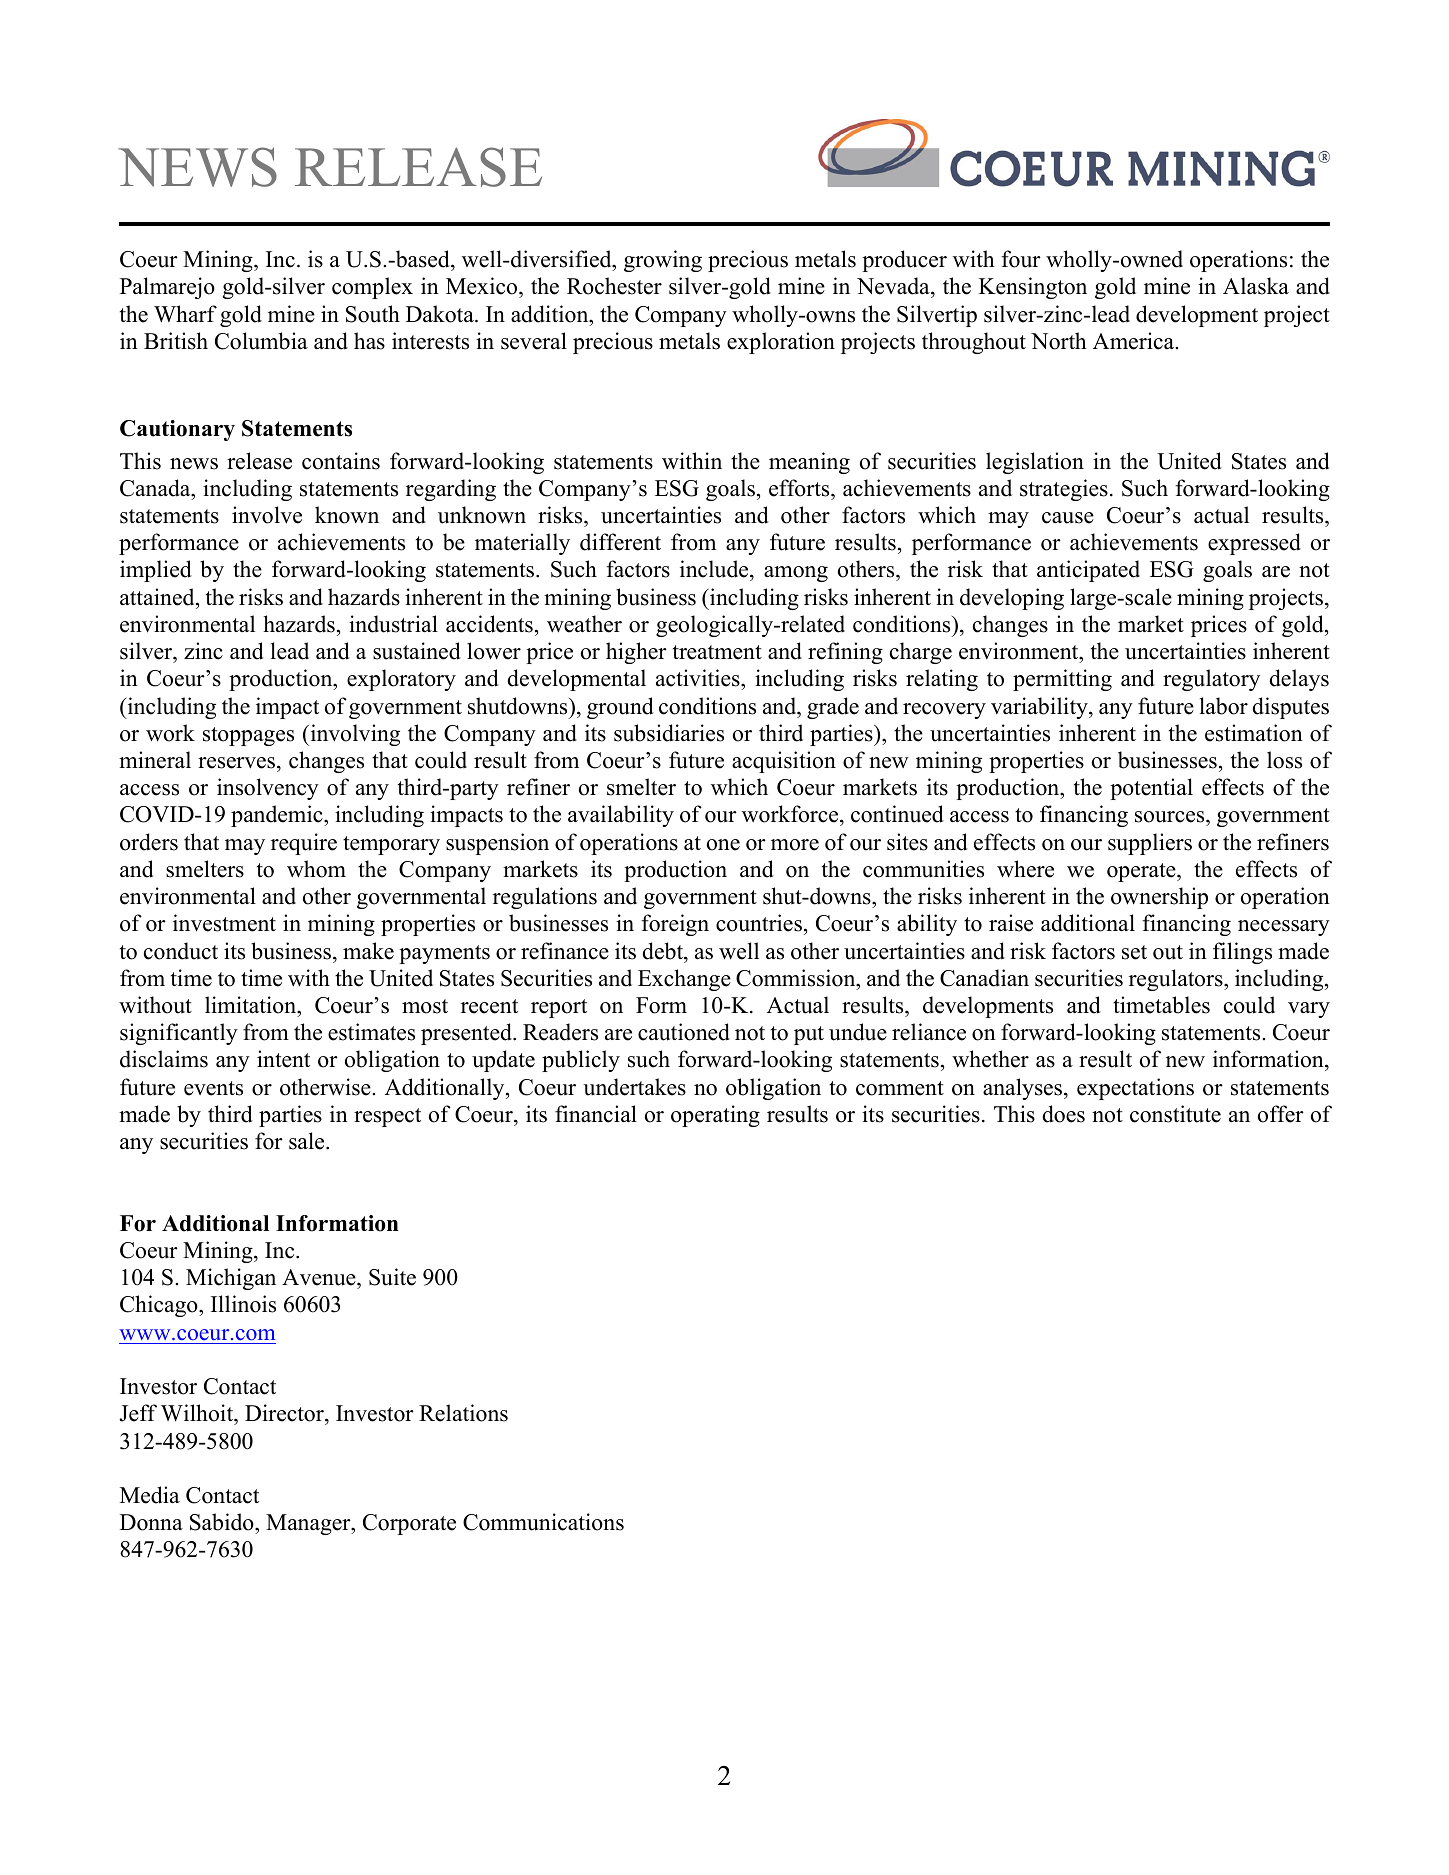 This screenshot has width=1449, height=1875. What do you see at coordinates (308, 1141) in the screenshot?
I see `sale` at bounding box center [308, 1141].
